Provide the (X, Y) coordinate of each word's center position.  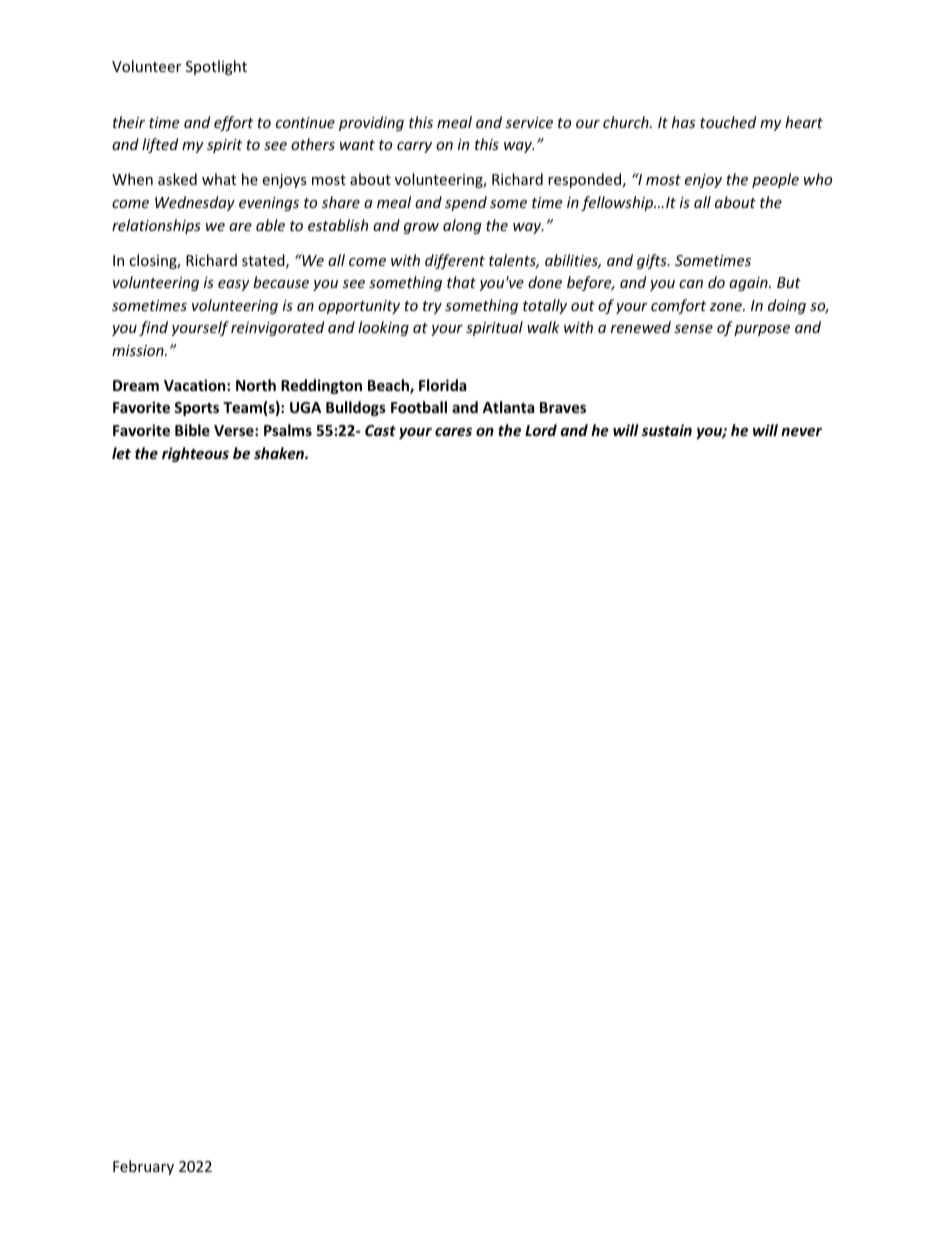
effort (233, 123)
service (529, 122)
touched (728, 122)
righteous (195, 454)
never (801, 431)
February (143, 1167)
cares (453, 431)
